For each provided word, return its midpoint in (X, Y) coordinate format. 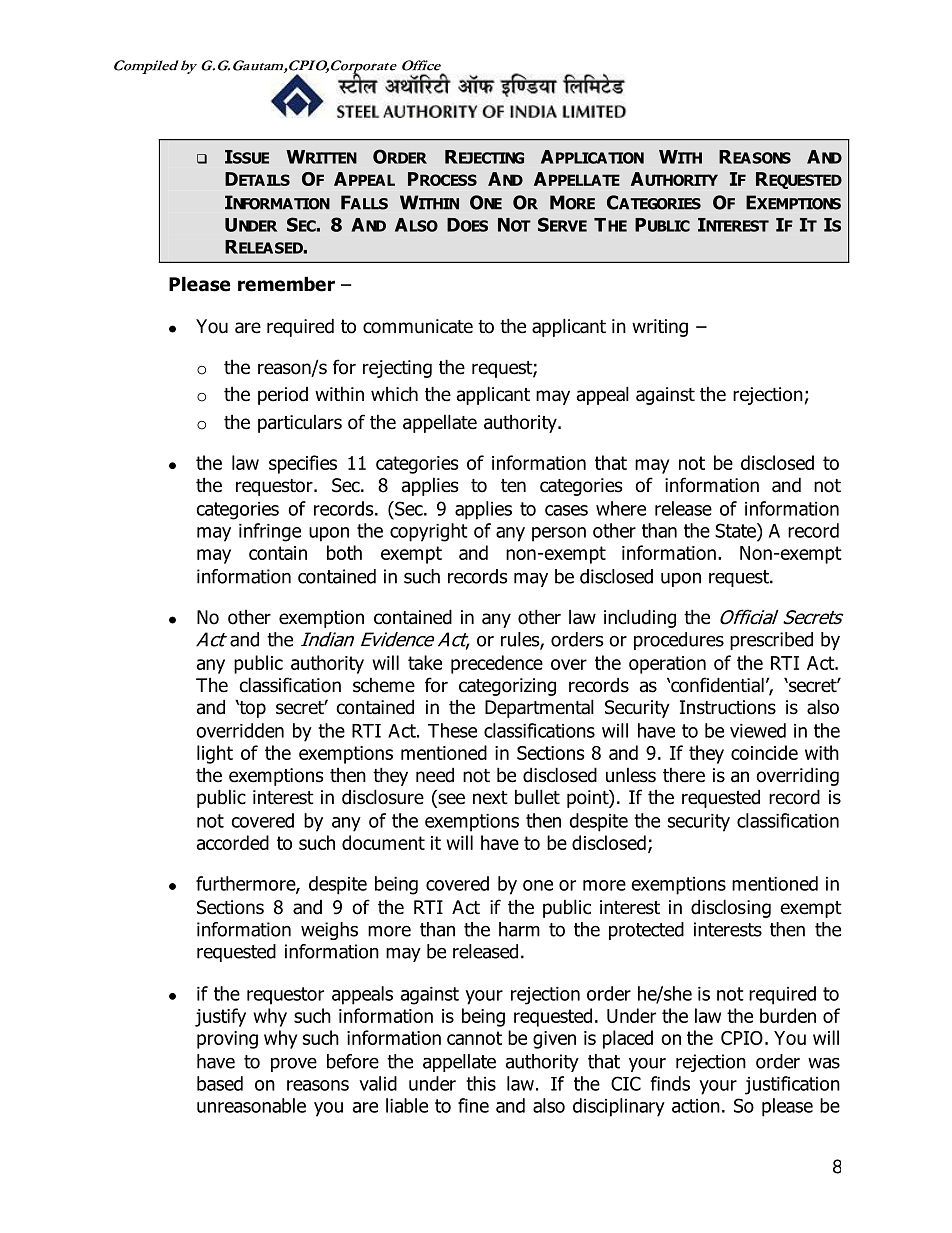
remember (286, 284)
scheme (384, 685)
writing (660, 328)
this (481, 1083)
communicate (418, 326)
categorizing (507, 687)
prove (294, 1064)
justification (792, 1085)
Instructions (728, 707)
